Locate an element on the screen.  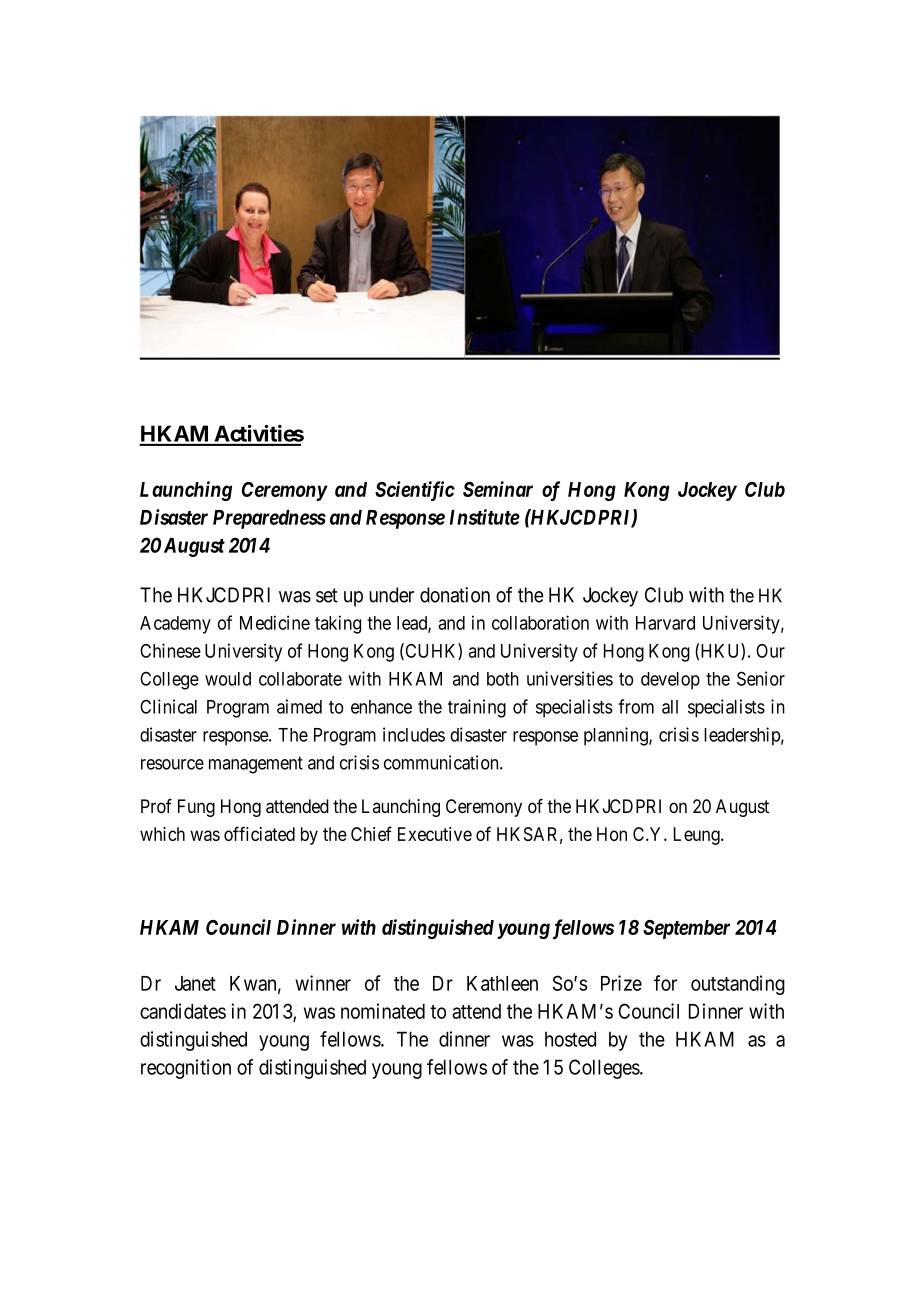
management is located at coordinates (256, 765).
